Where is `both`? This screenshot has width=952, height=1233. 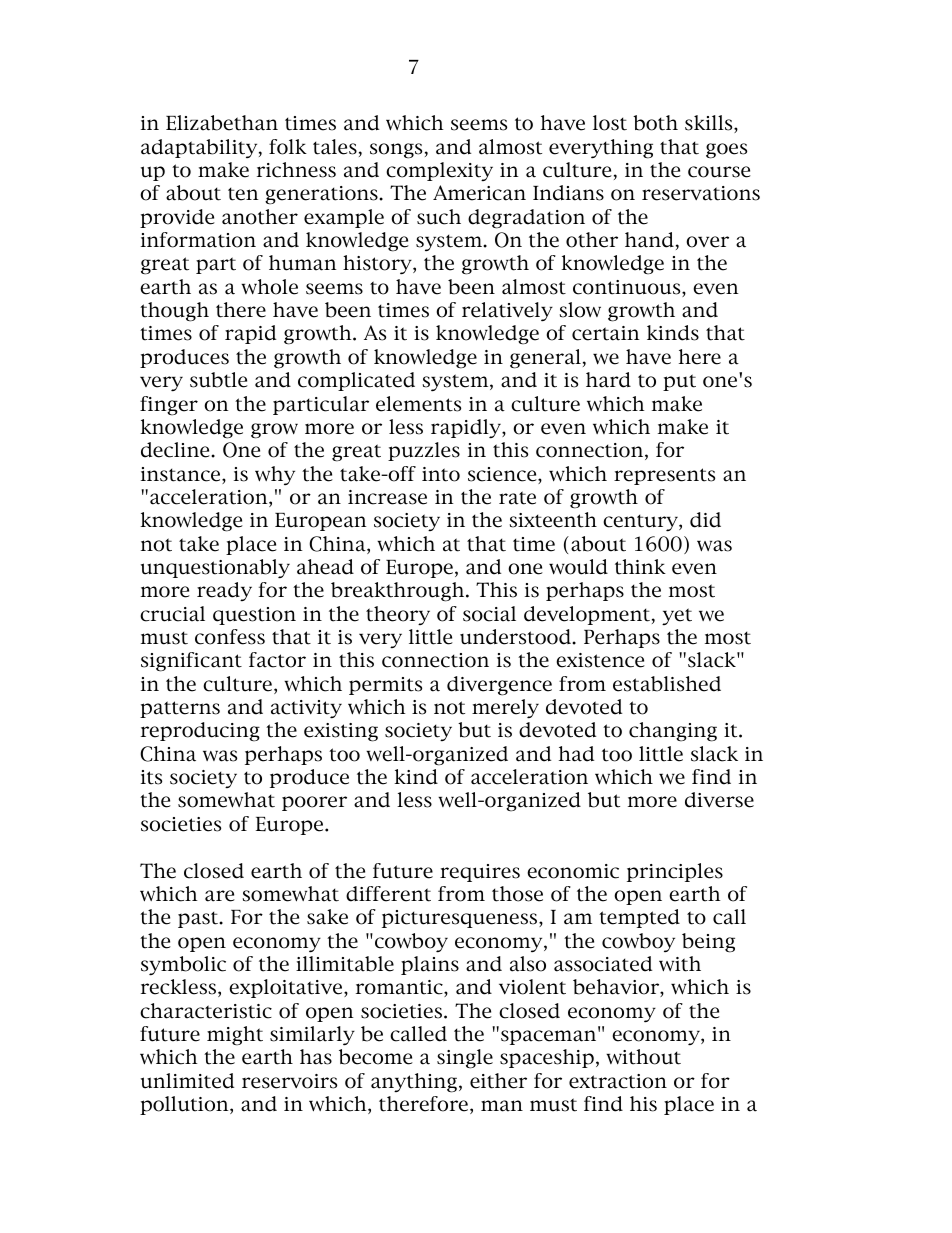
both is located at coordinates (655, 123).
